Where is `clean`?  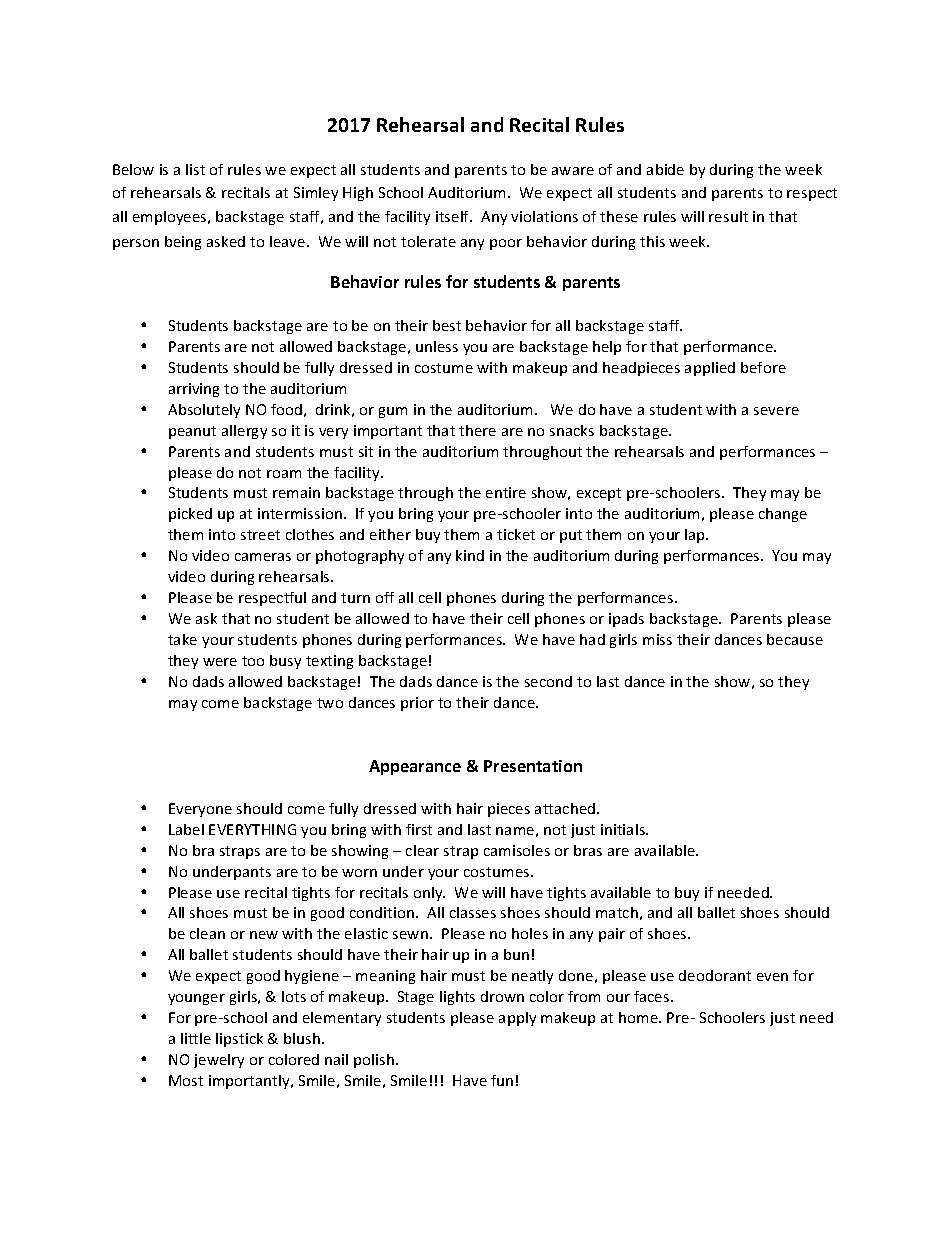
clean is located at coordinates (207, 933).
